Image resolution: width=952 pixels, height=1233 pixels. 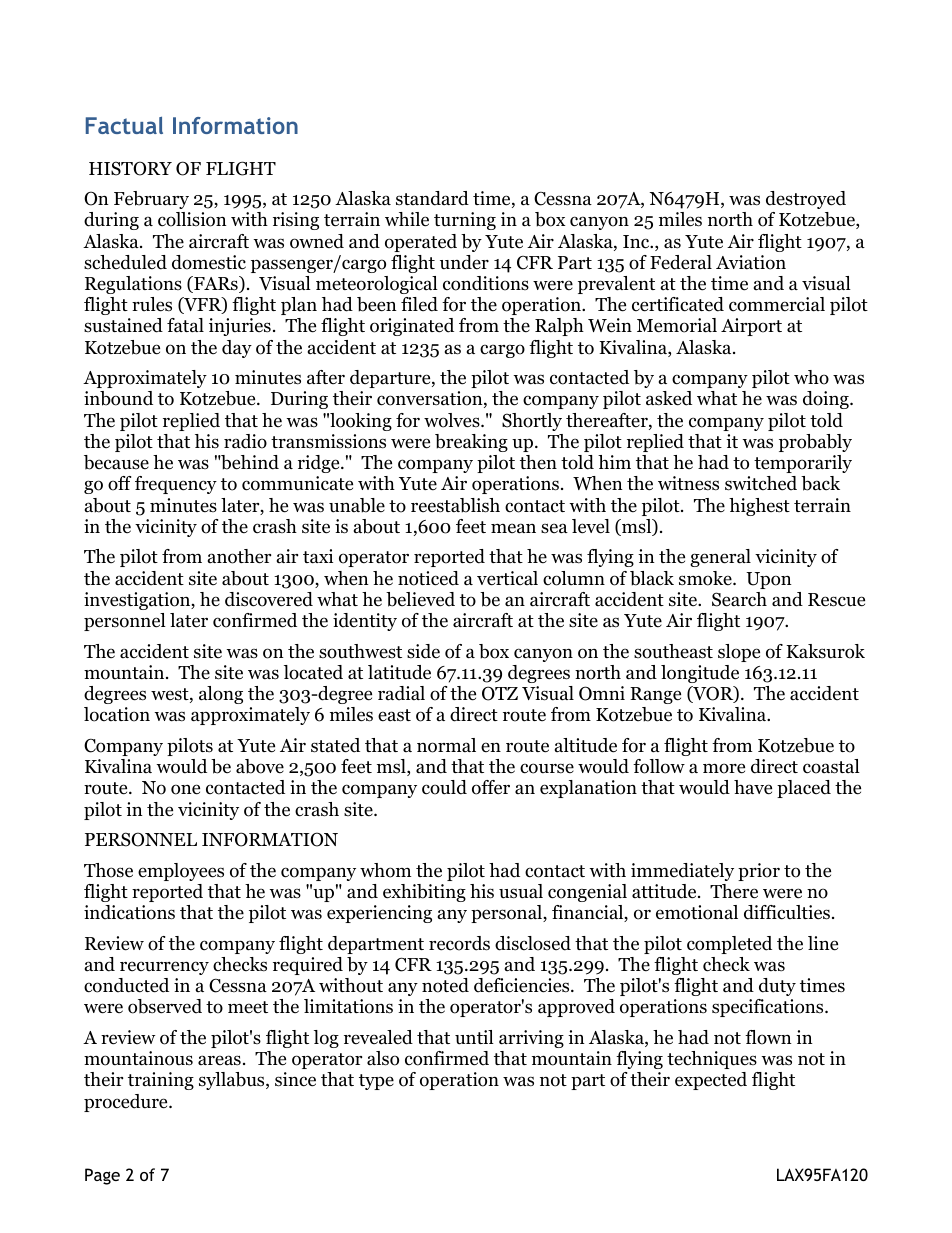 I want to click on along, so click(x=221, y=695).
